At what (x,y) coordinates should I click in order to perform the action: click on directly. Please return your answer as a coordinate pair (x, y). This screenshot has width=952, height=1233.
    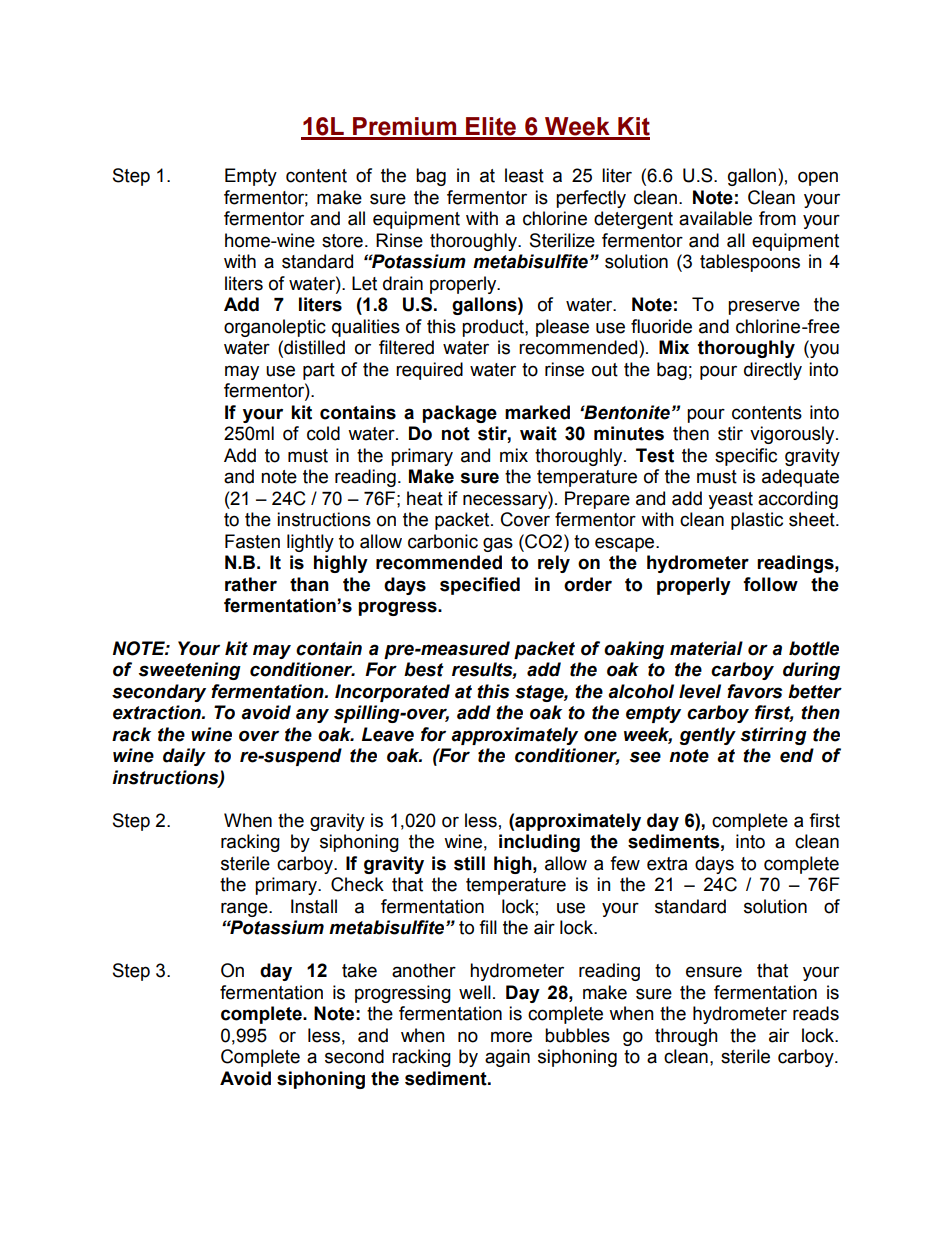
    Looking at the image, I should click on (773, 371).
